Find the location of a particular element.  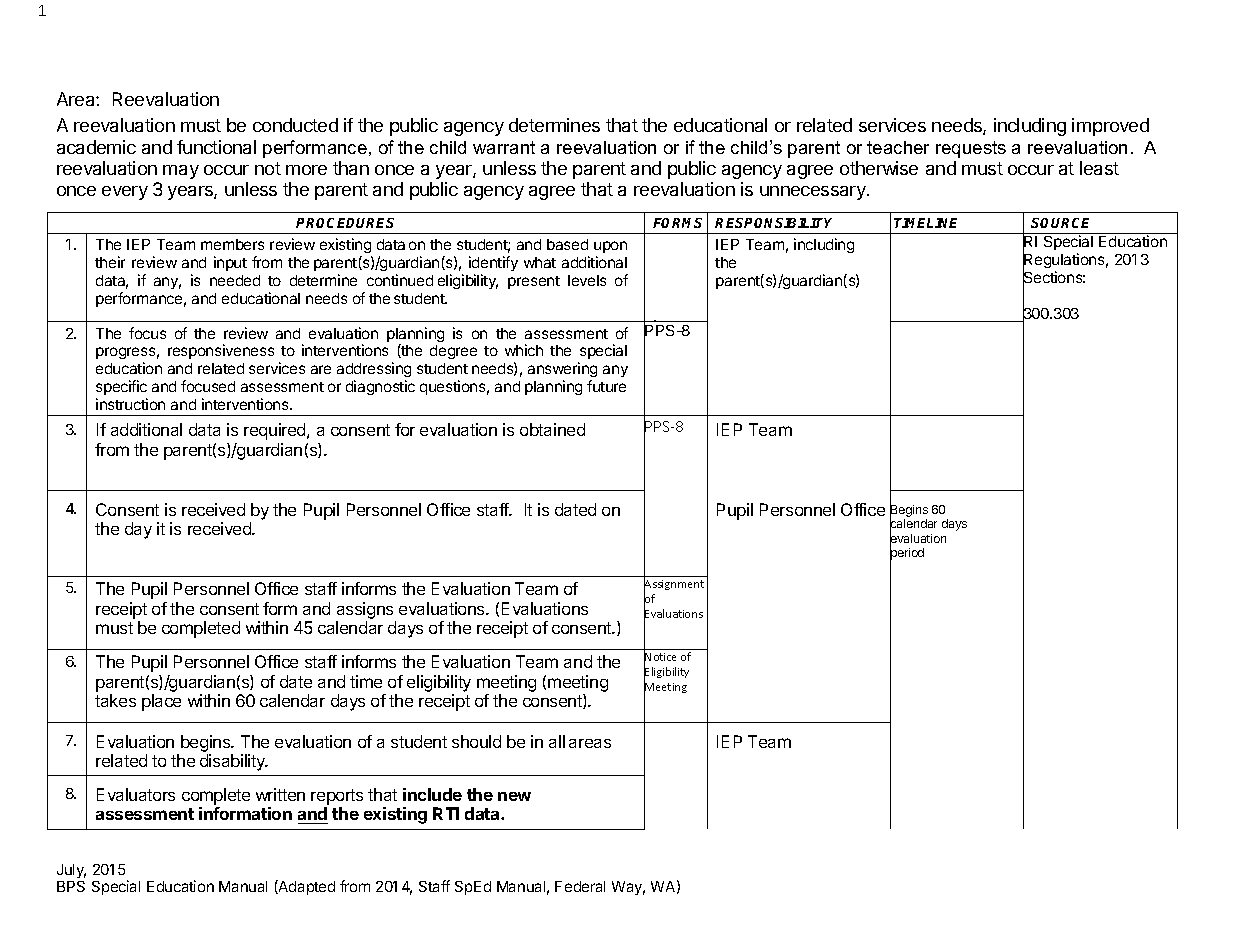

period is located at coordinates (907, 554).
